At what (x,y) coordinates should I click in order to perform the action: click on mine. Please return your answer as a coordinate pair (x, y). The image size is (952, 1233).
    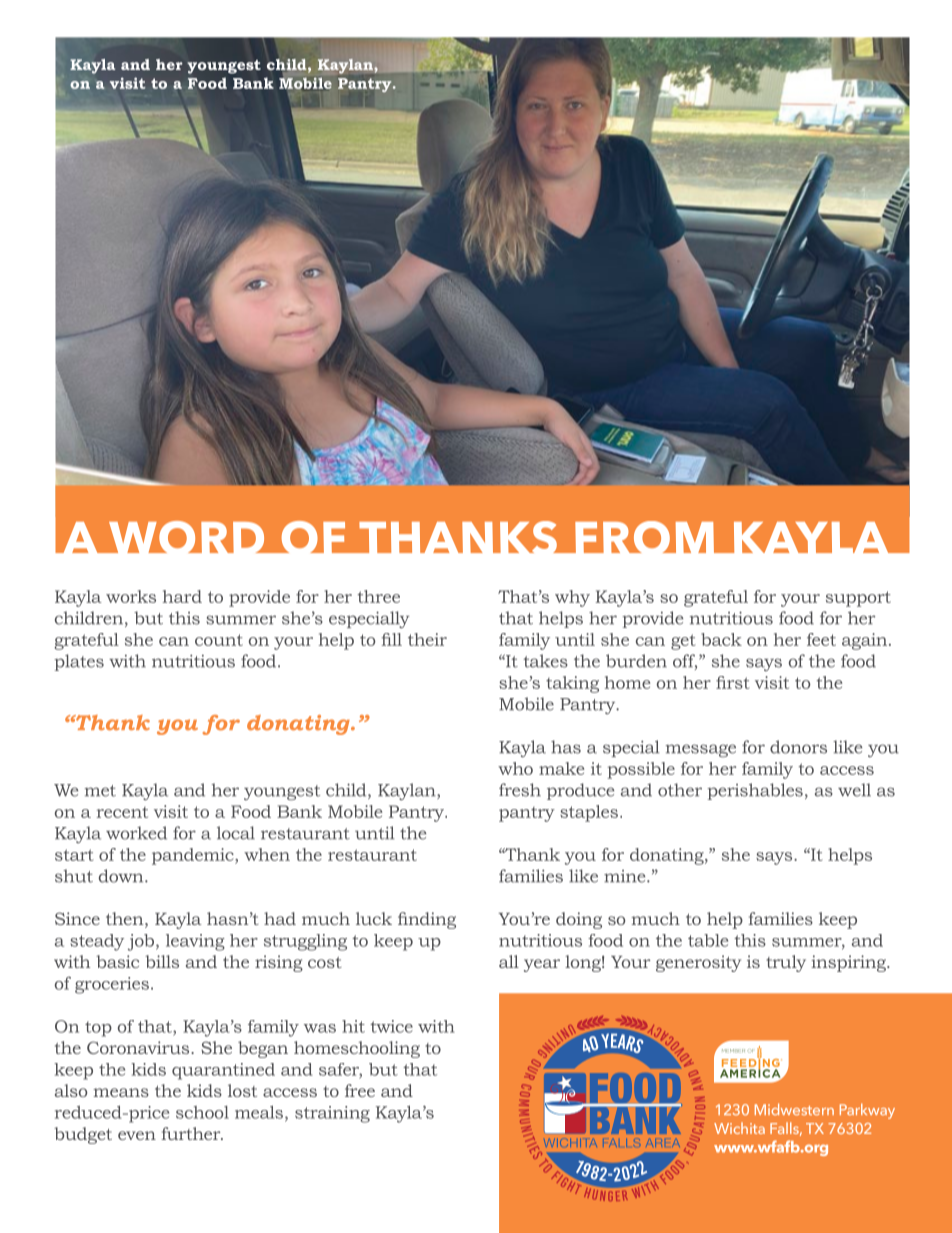
    Looking at the image, I should click on (626, 876).
